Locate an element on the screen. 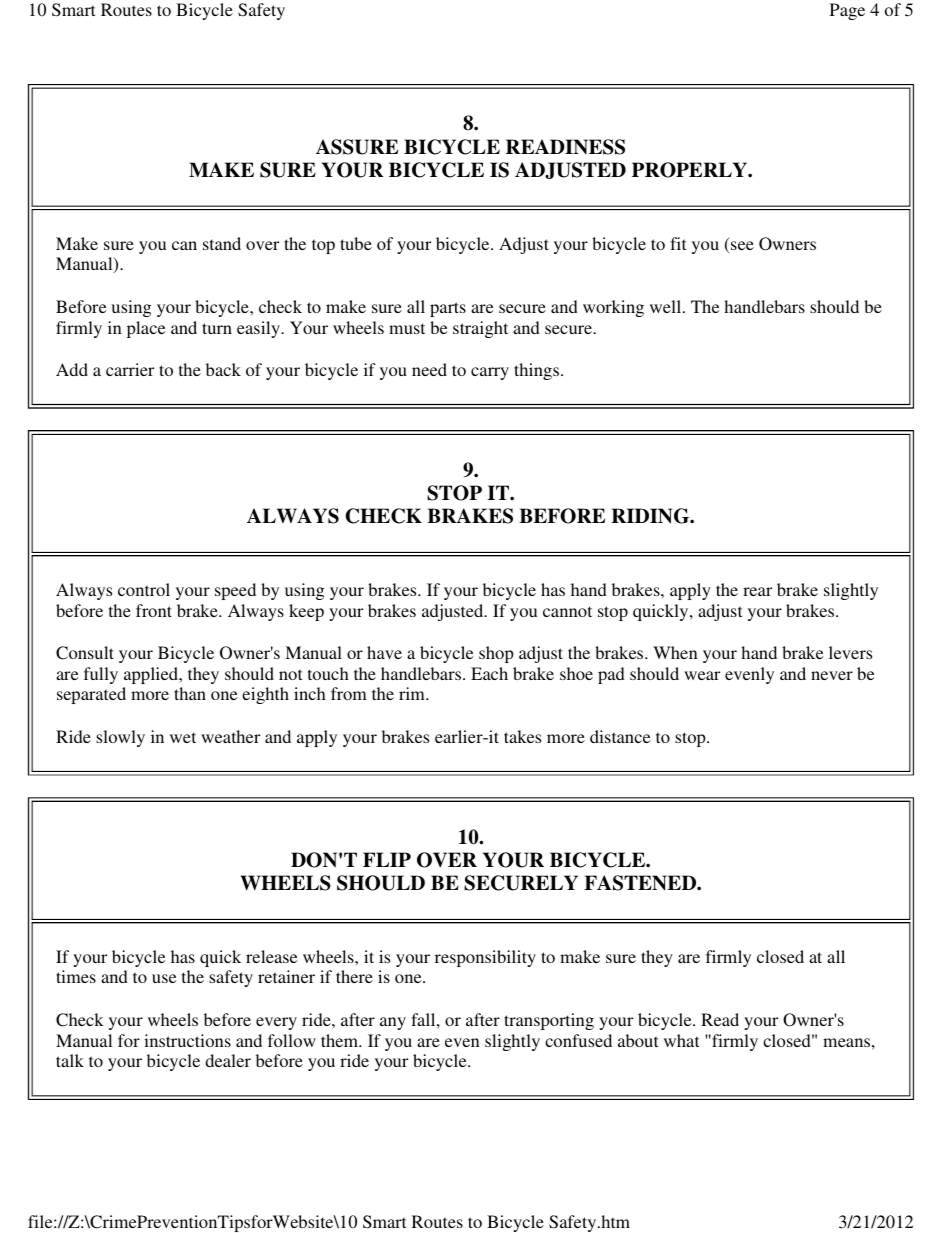 Image resolution: width=952 pixels, height=1233 pixels. instructions is located at coordinates (187, 1040).
